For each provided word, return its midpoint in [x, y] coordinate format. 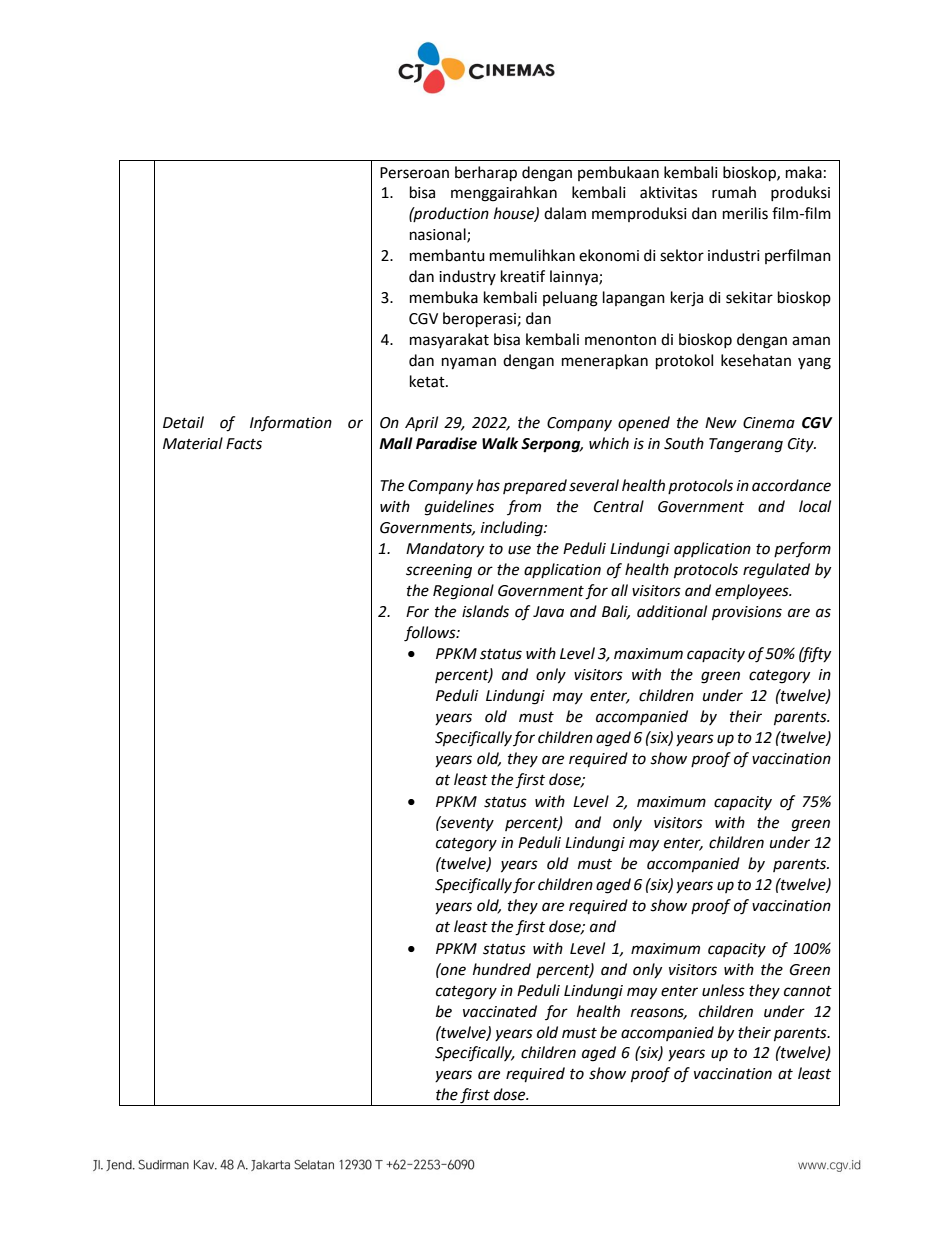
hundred [502, 969]
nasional [439, 235]
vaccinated [500, 1011]
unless [723, 990]
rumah [734, 192]
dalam [565, 213]
